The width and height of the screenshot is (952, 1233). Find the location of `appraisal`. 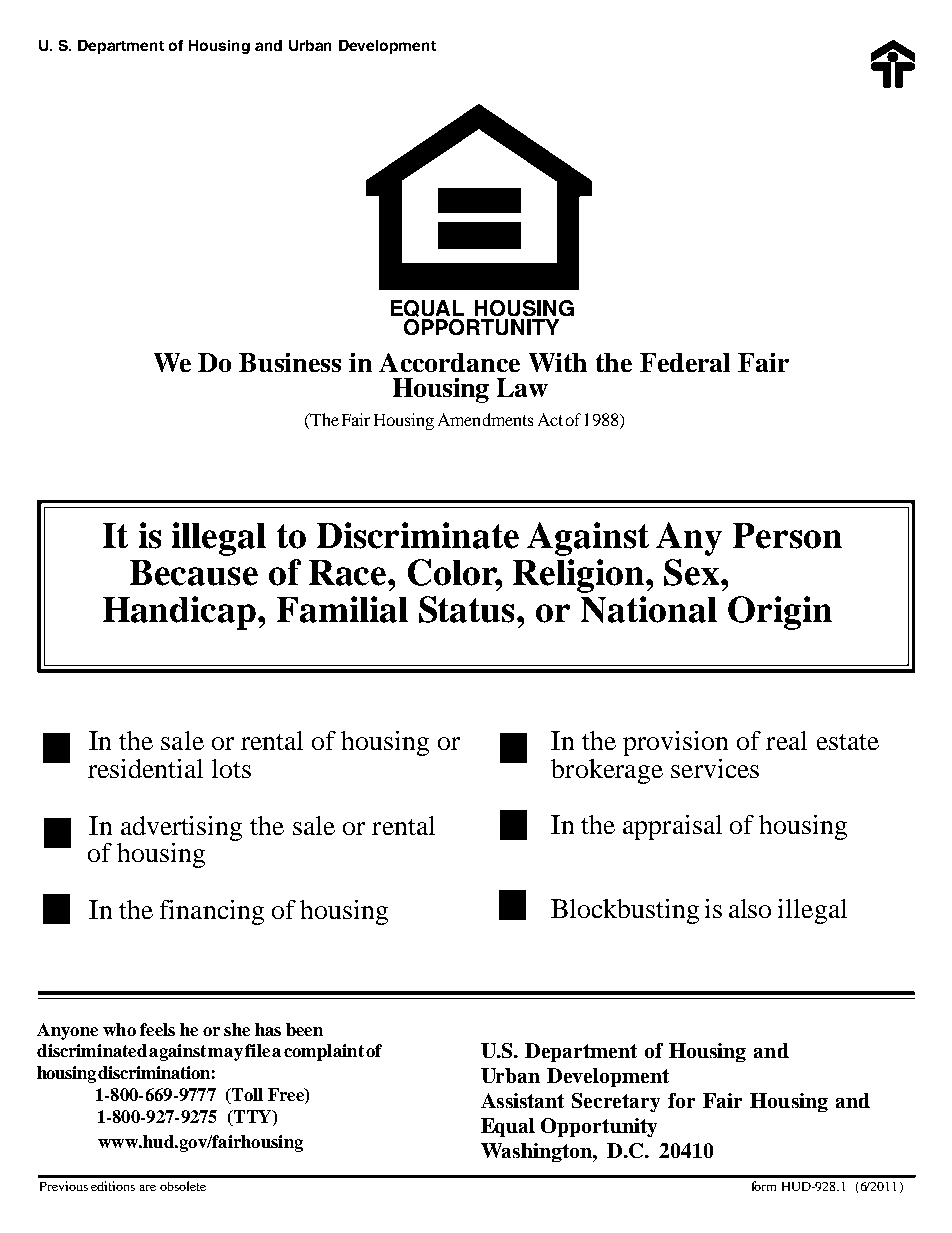

appraisal is located at coordinates (672, 827).
